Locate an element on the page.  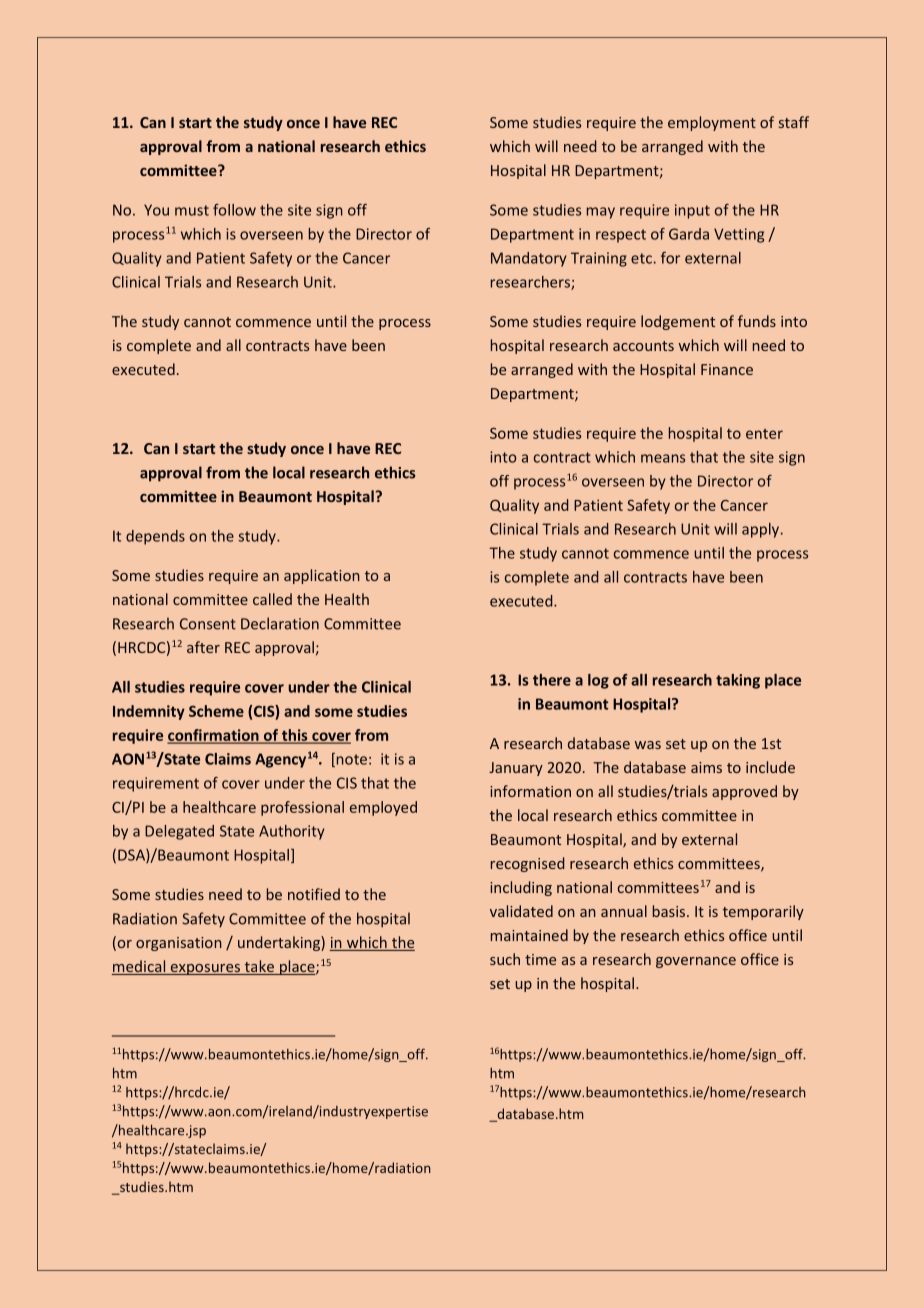
follow is located at coordinates (234, 210).
